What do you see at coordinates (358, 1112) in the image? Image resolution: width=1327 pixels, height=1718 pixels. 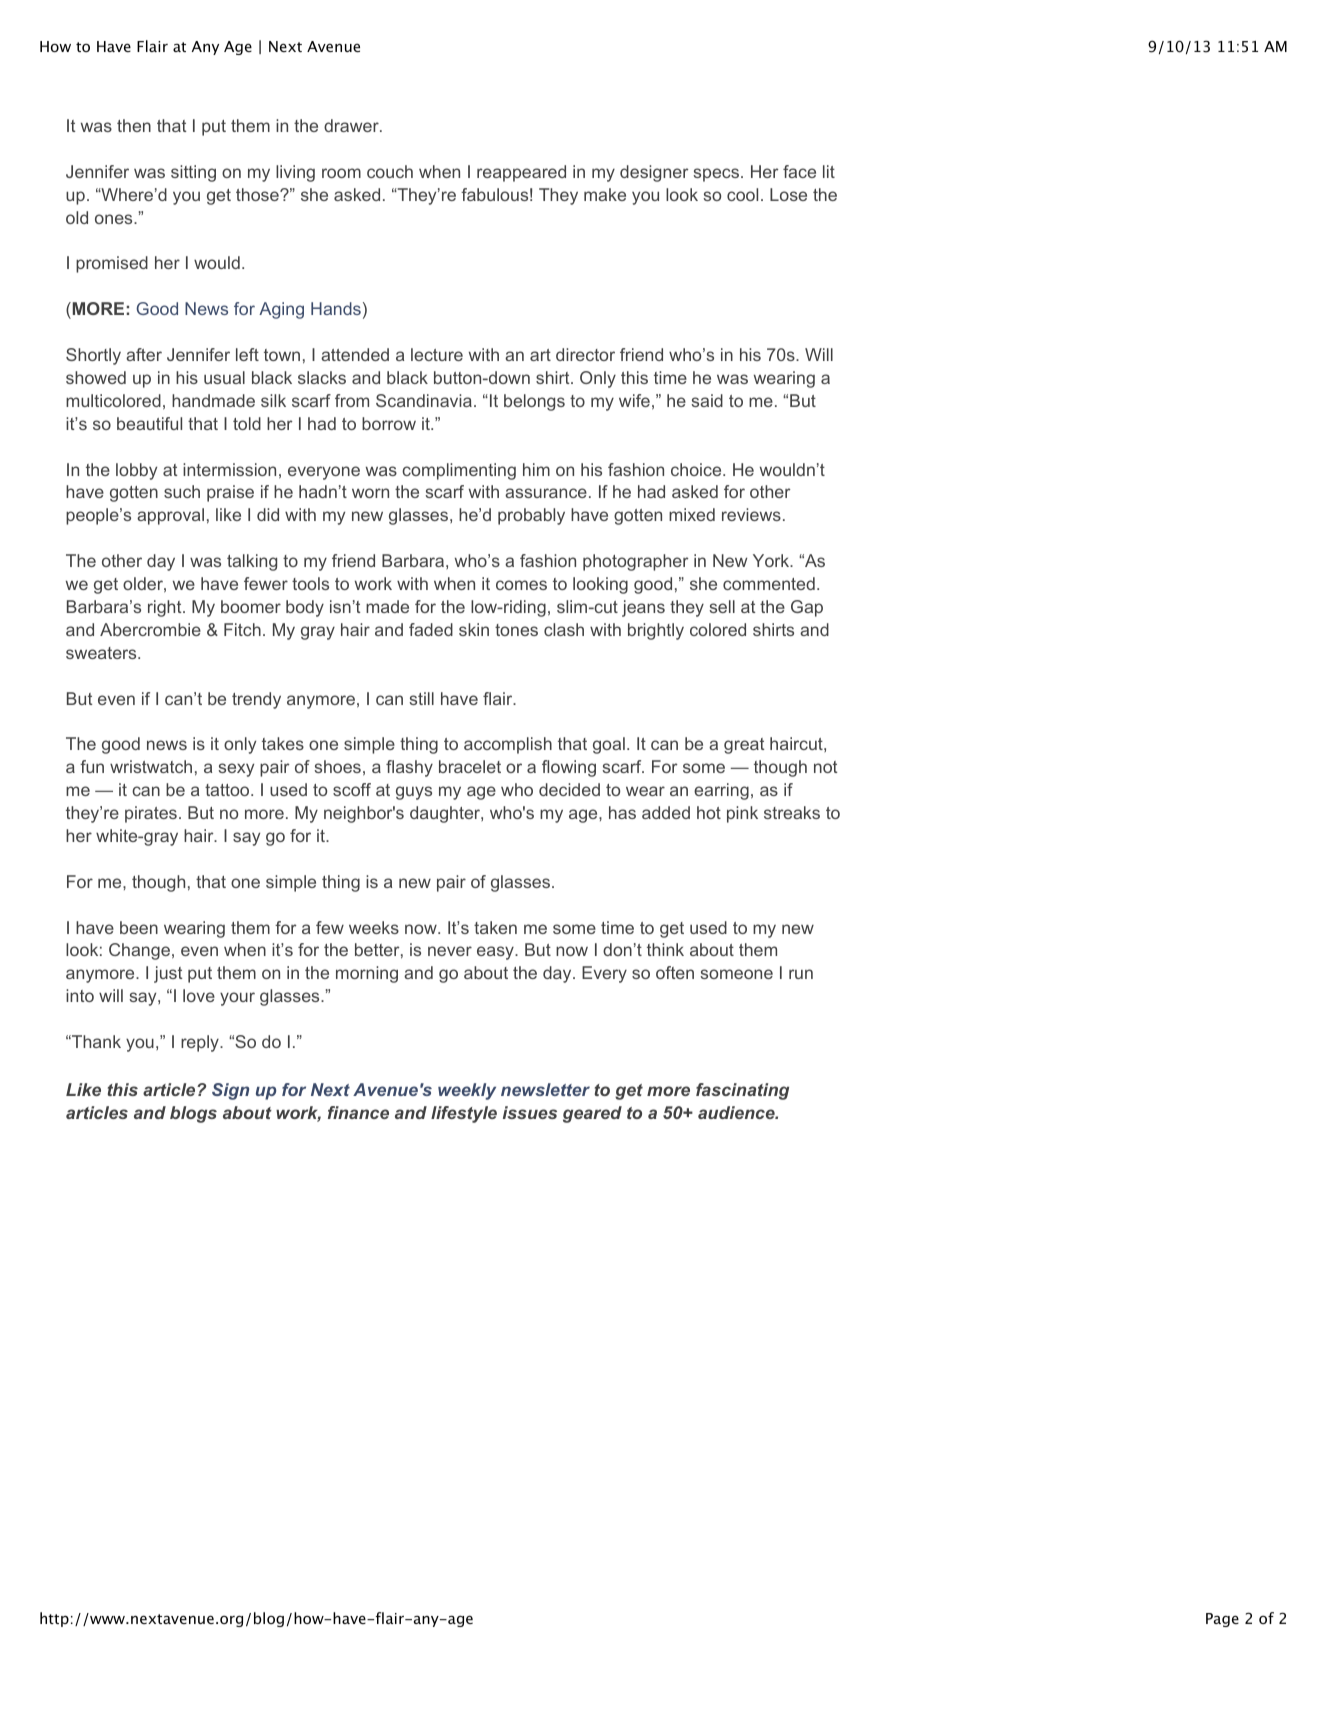 I see `finance` at bounding box center [358, 1112].
